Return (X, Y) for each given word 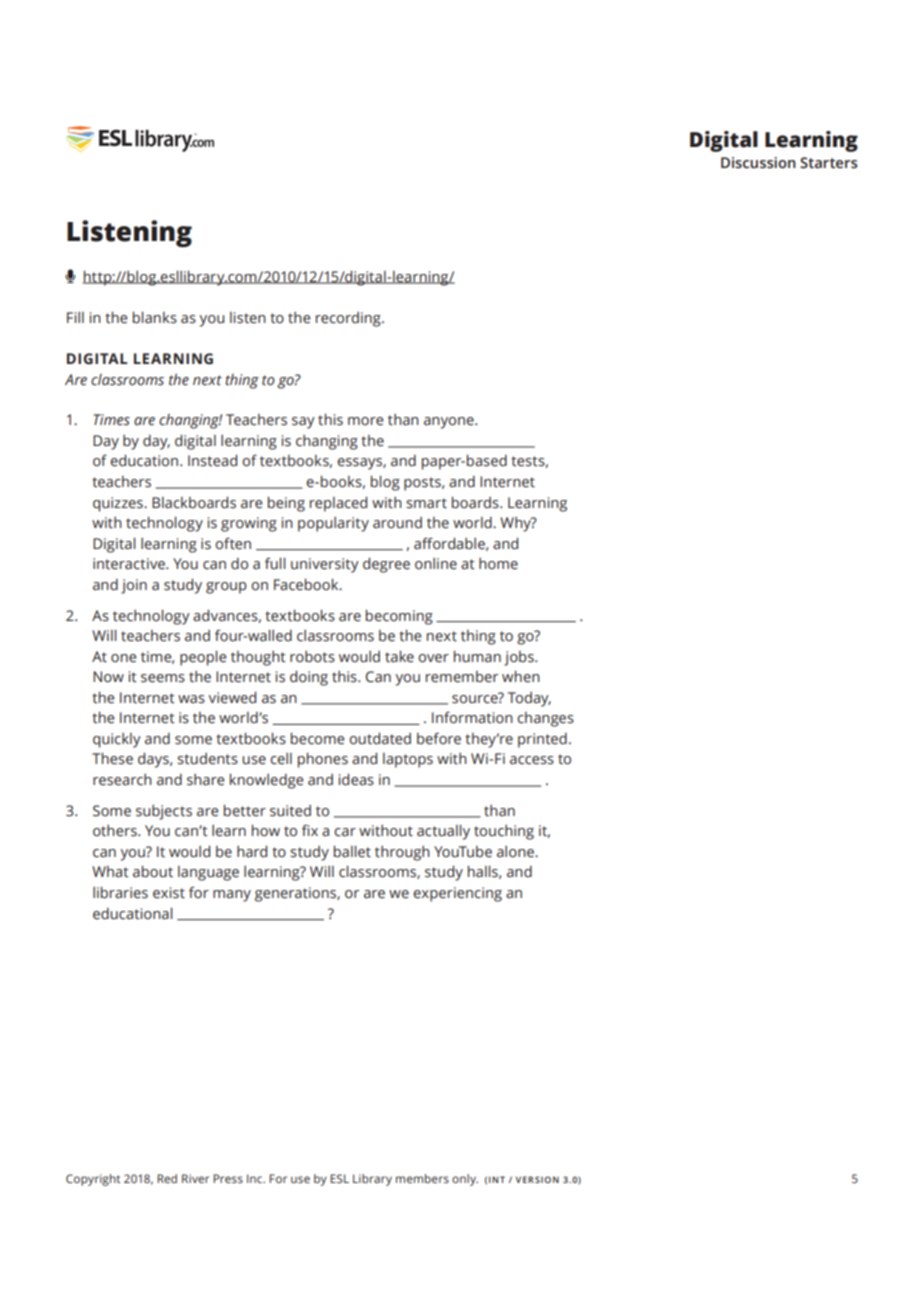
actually (443, 832)
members (422, 1178)
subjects (164, 812)
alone (516, 852)
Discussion (758, 163)
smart (426, 503)
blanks (155, 317)
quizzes (119, 504)
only (465, 1180)
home (498, 564)
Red (167, 1178)
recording (349, 319)
